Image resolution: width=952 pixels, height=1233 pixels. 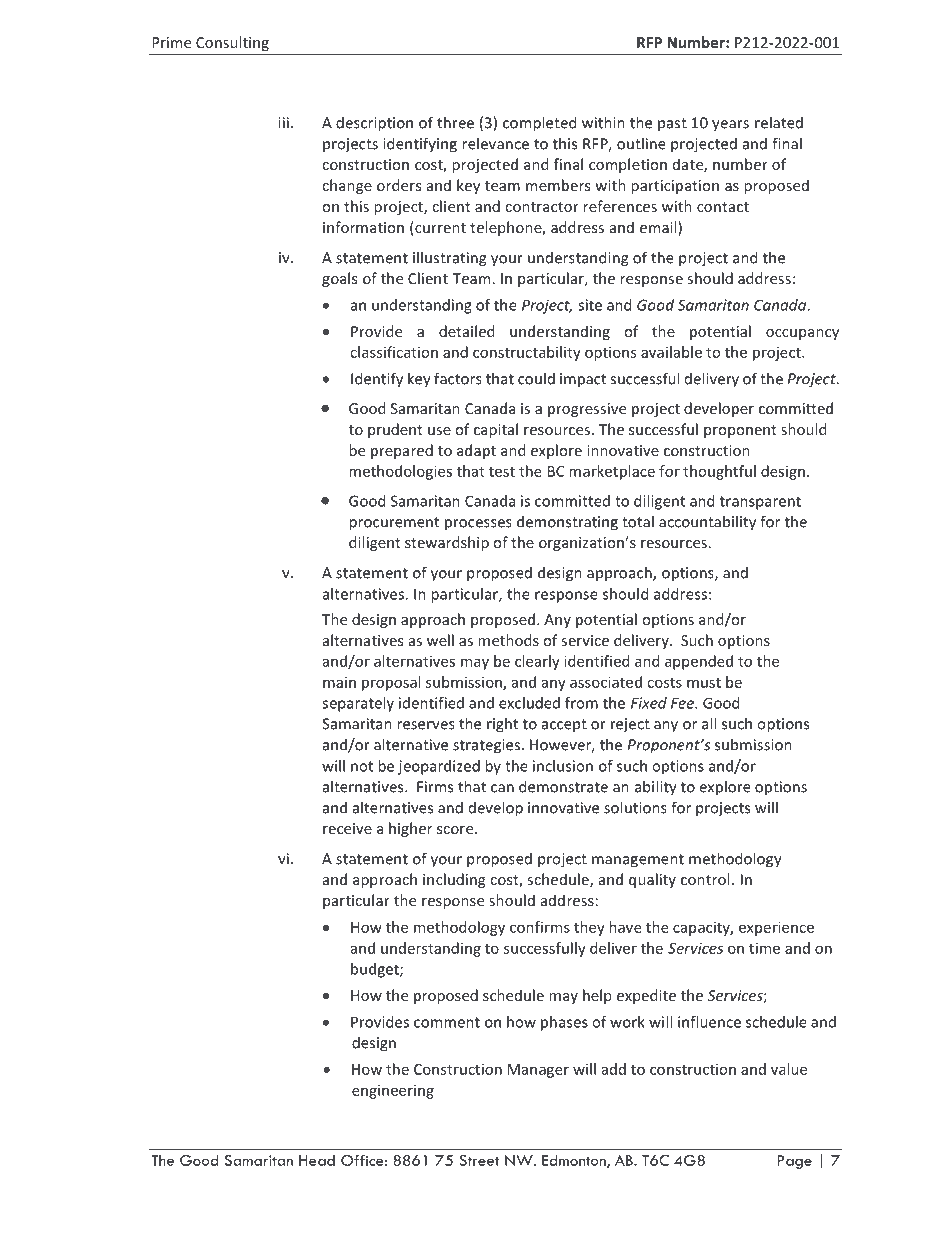 What do you see at coordinates (339, 279) in the screenshot?
I see `goals` at bounding box center [339, 279].
